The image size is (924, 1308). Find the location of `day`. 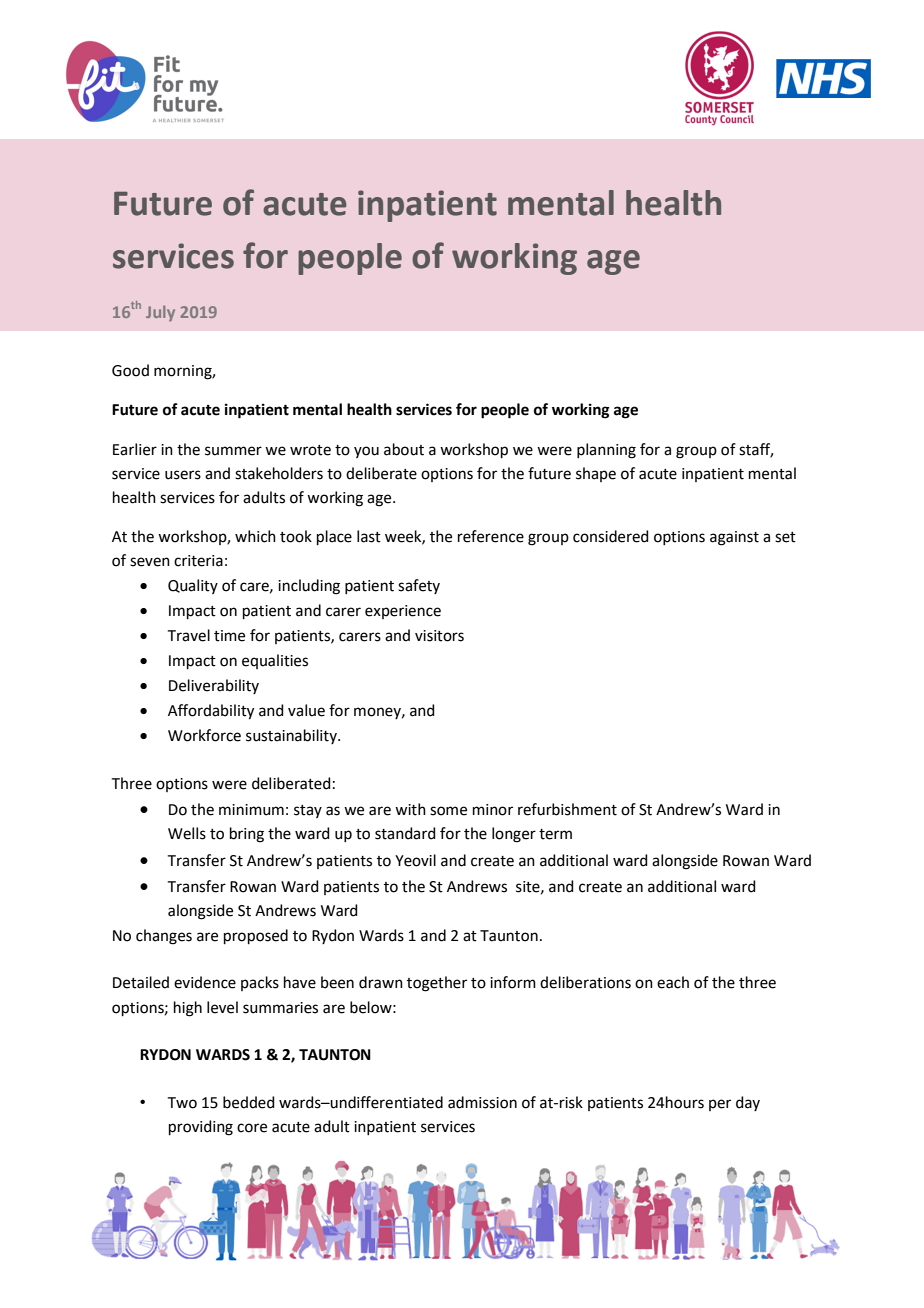

day is located at coordinates (748, 1103).
